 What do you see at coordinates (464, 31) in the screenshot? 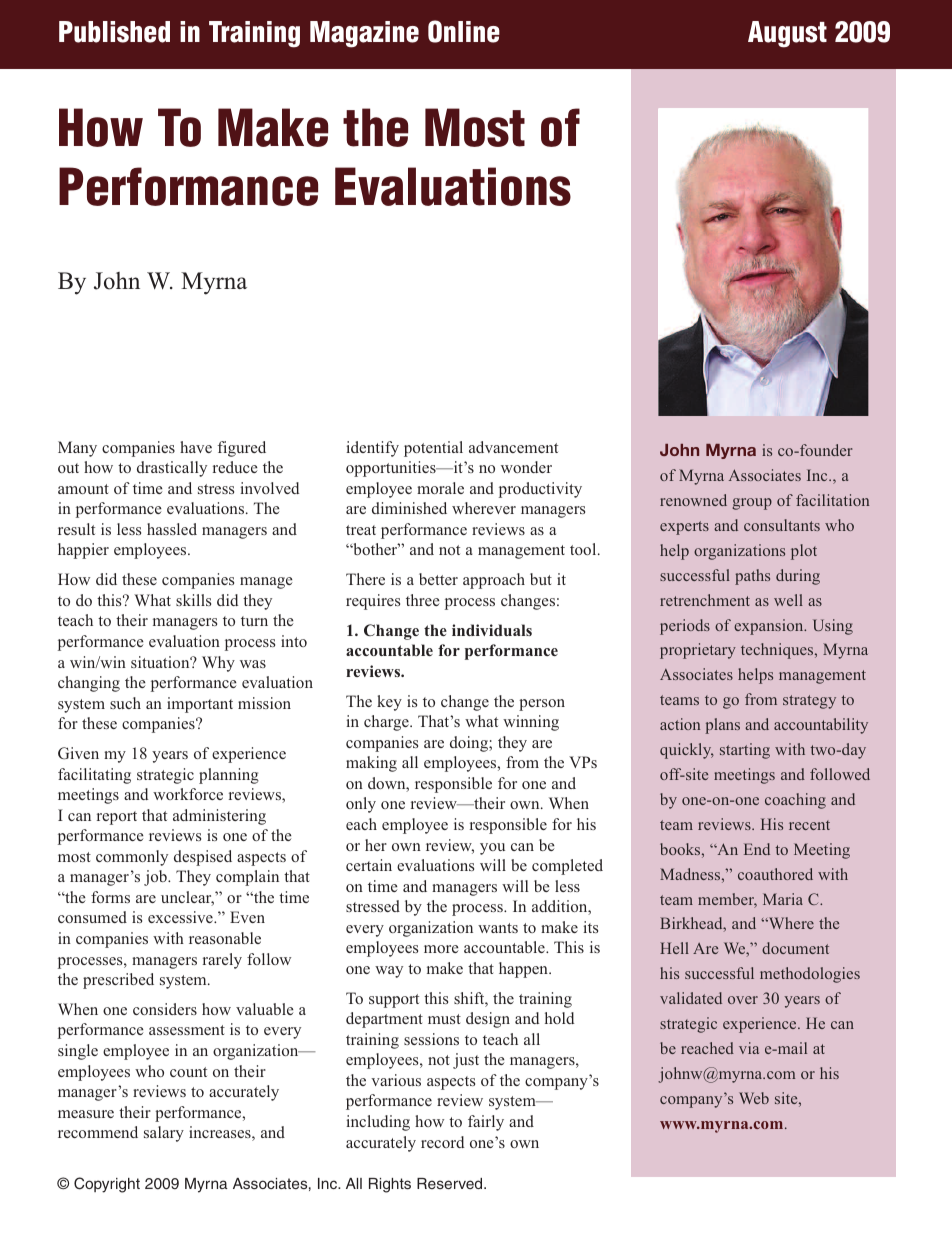
I see `Online` at bounding box center [464, 31].
